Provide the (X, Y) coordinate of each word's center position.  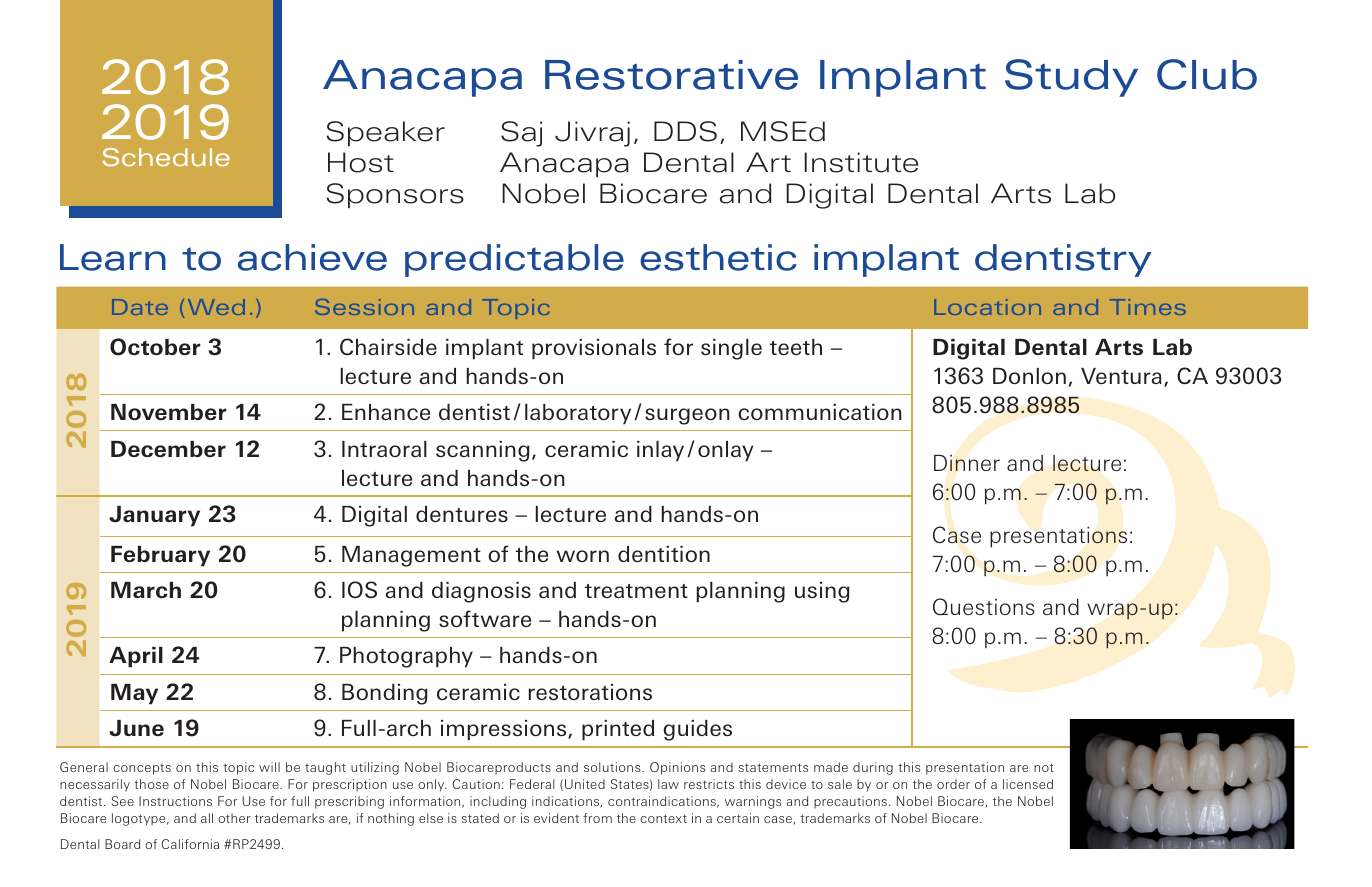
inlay (660, 451)
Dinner (967, 463)
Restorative (671, 75)
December (168, 449)
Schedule (166, 157)
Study (1071, 78)
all (207, 818)
